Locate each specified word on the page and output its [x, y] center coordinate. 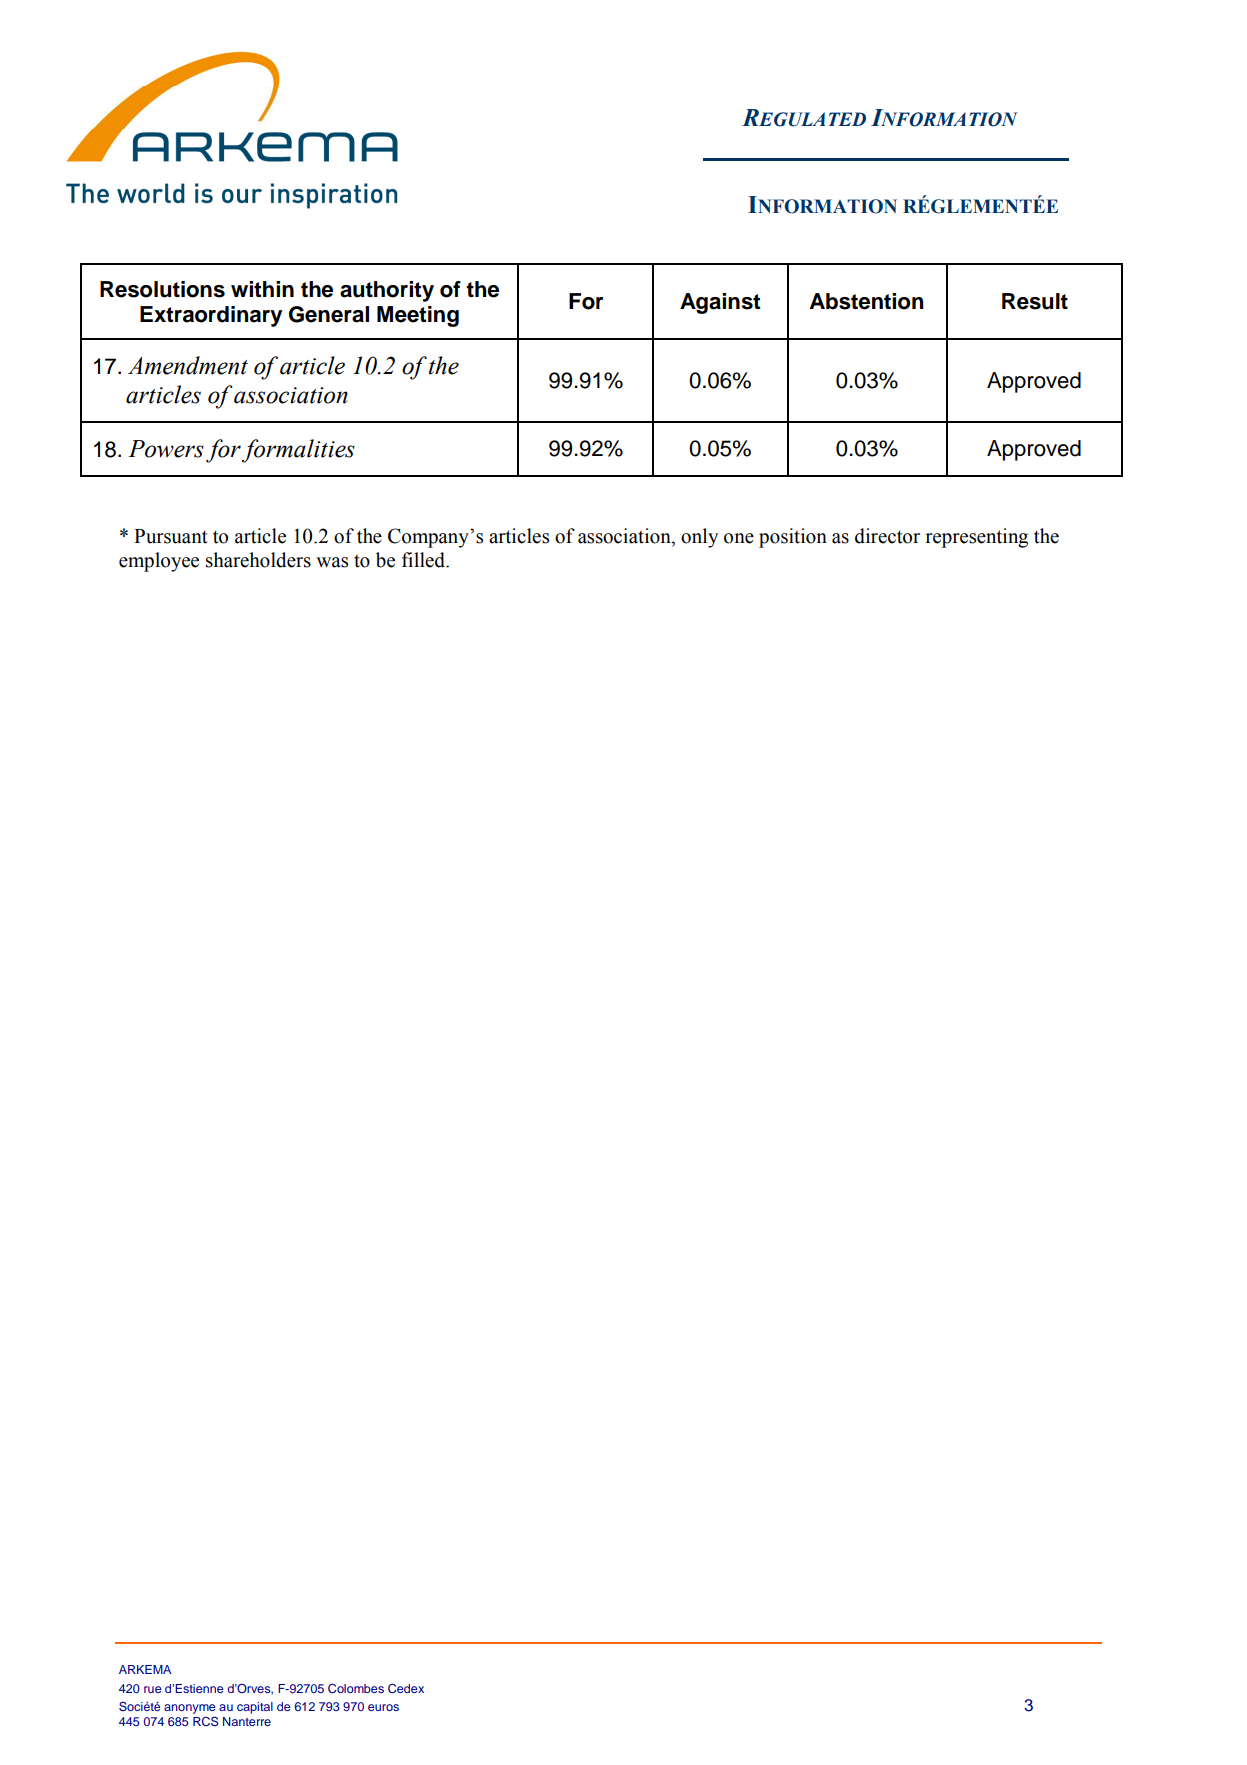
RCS [206, 1721]
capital [255, 1708]
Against [720, 303]
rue [153, 1689]
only [699, 538]
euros [383, 1707]
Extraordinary [211, 316]
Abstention [867, 301]
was [332, 562]
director [887, 536]
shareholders [258, 560]
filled [425, 560]
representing [976, 538]
